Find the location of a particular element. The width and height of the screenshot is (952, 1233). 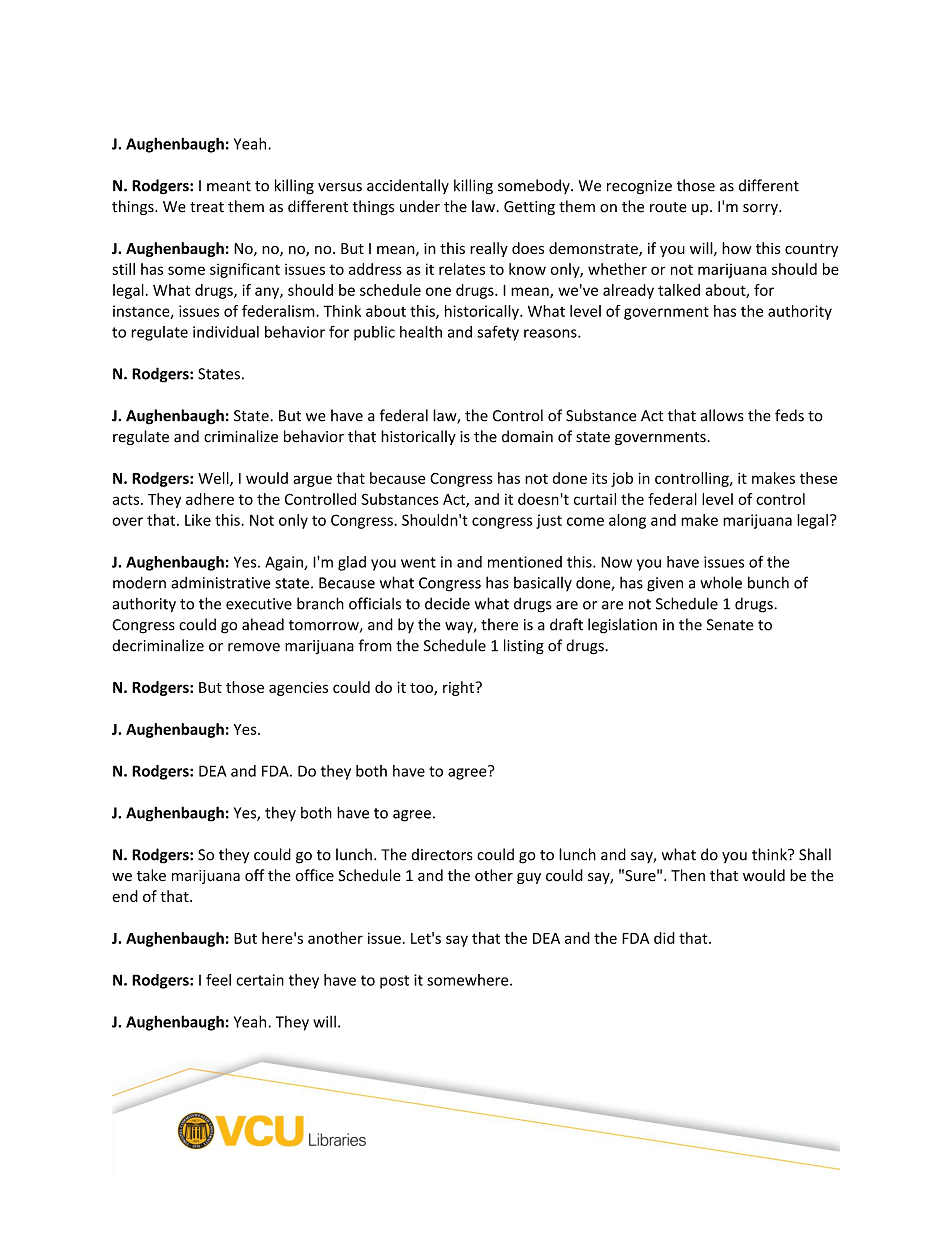

decide is located at coordinates (447, 603).
